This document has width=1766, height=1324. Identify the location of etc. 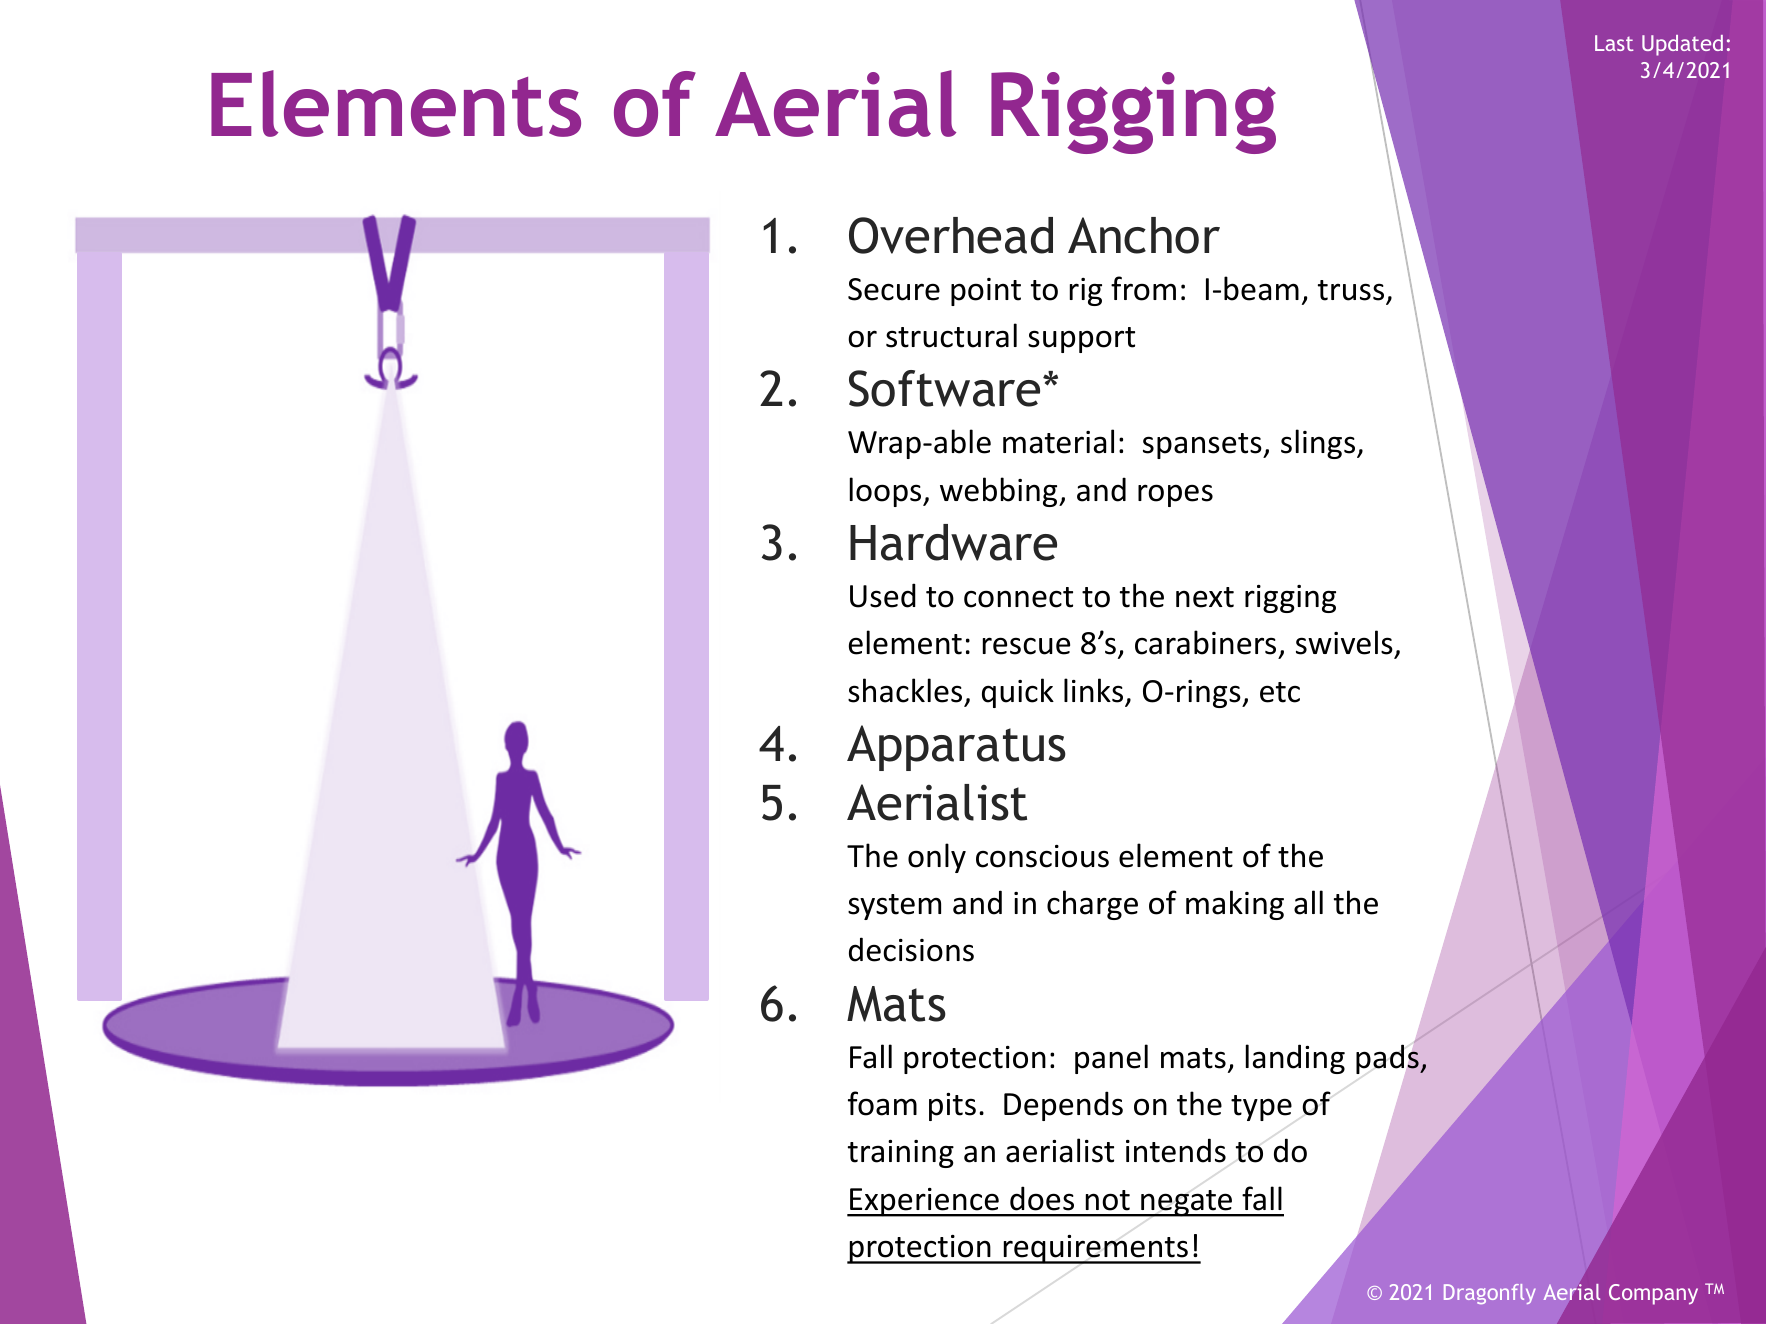
(1280, 692).
